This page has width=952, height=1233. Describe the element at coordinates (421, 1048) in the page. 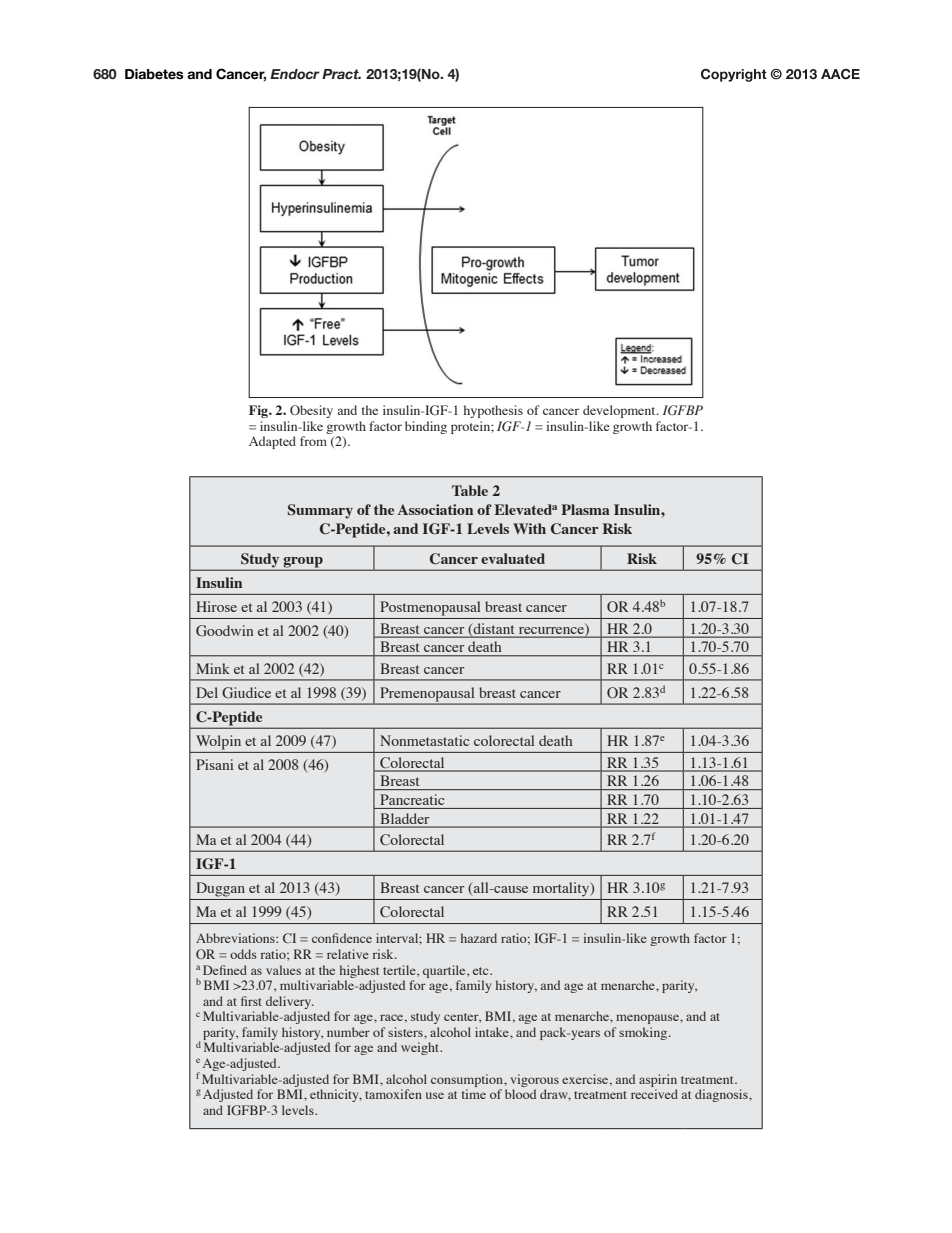

I see `weight` at that location.
